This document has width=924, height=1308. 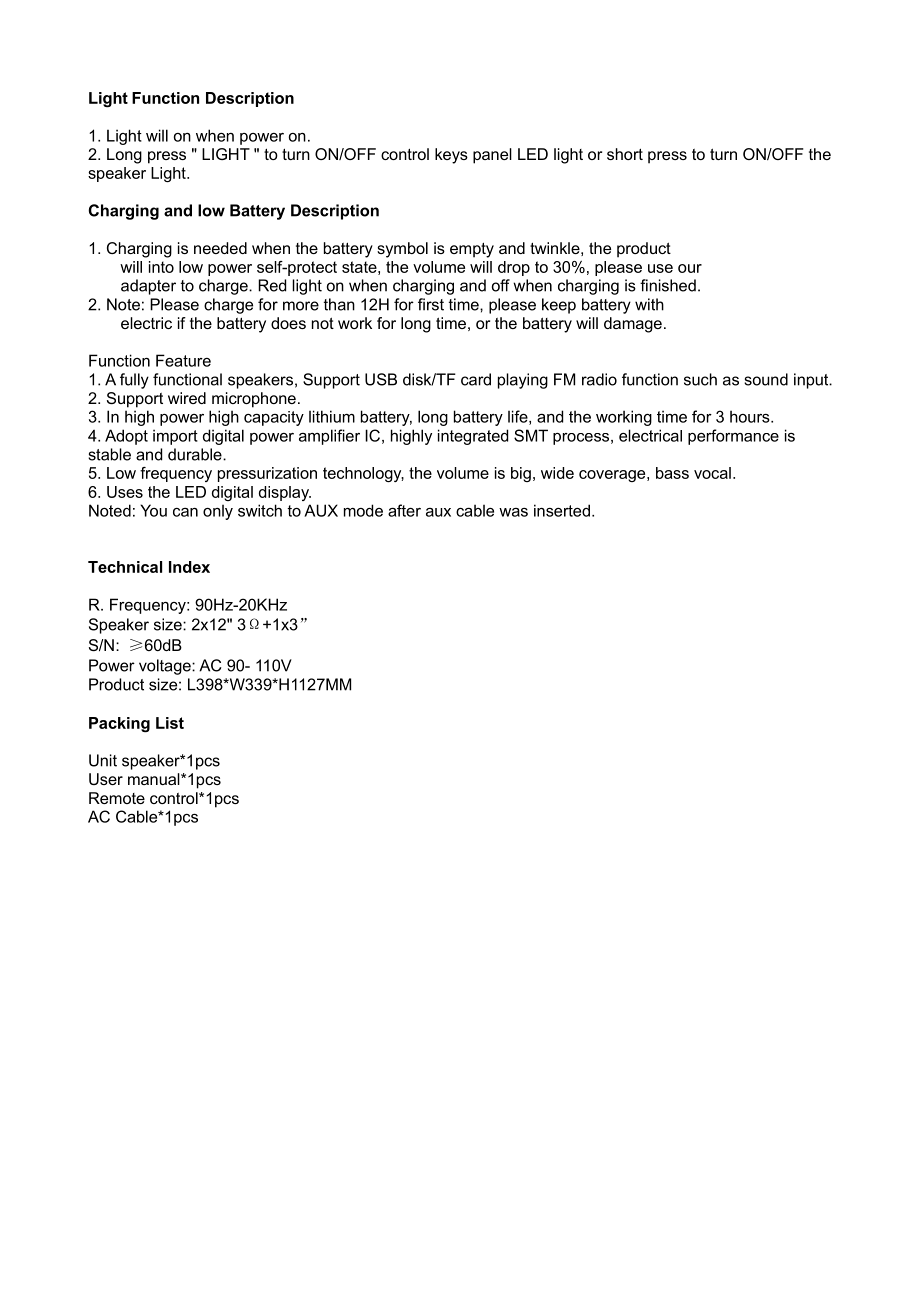 What do you see at coordinates (170, 723) in the document?
I see `List` at bounding box center [170, 723].
